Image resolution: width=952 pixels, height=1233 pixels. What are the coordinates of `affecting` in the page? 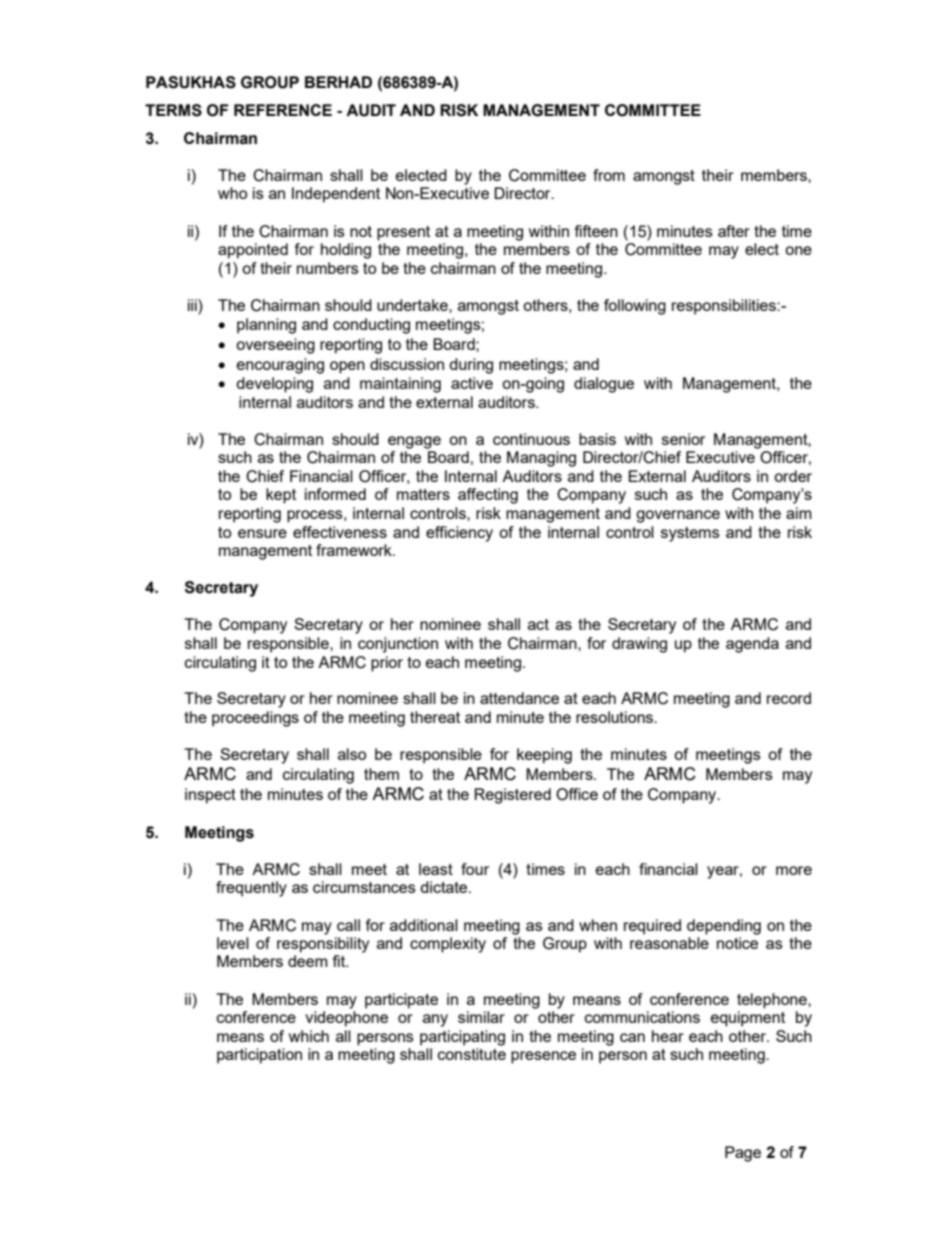 It's located at (488, 496).
